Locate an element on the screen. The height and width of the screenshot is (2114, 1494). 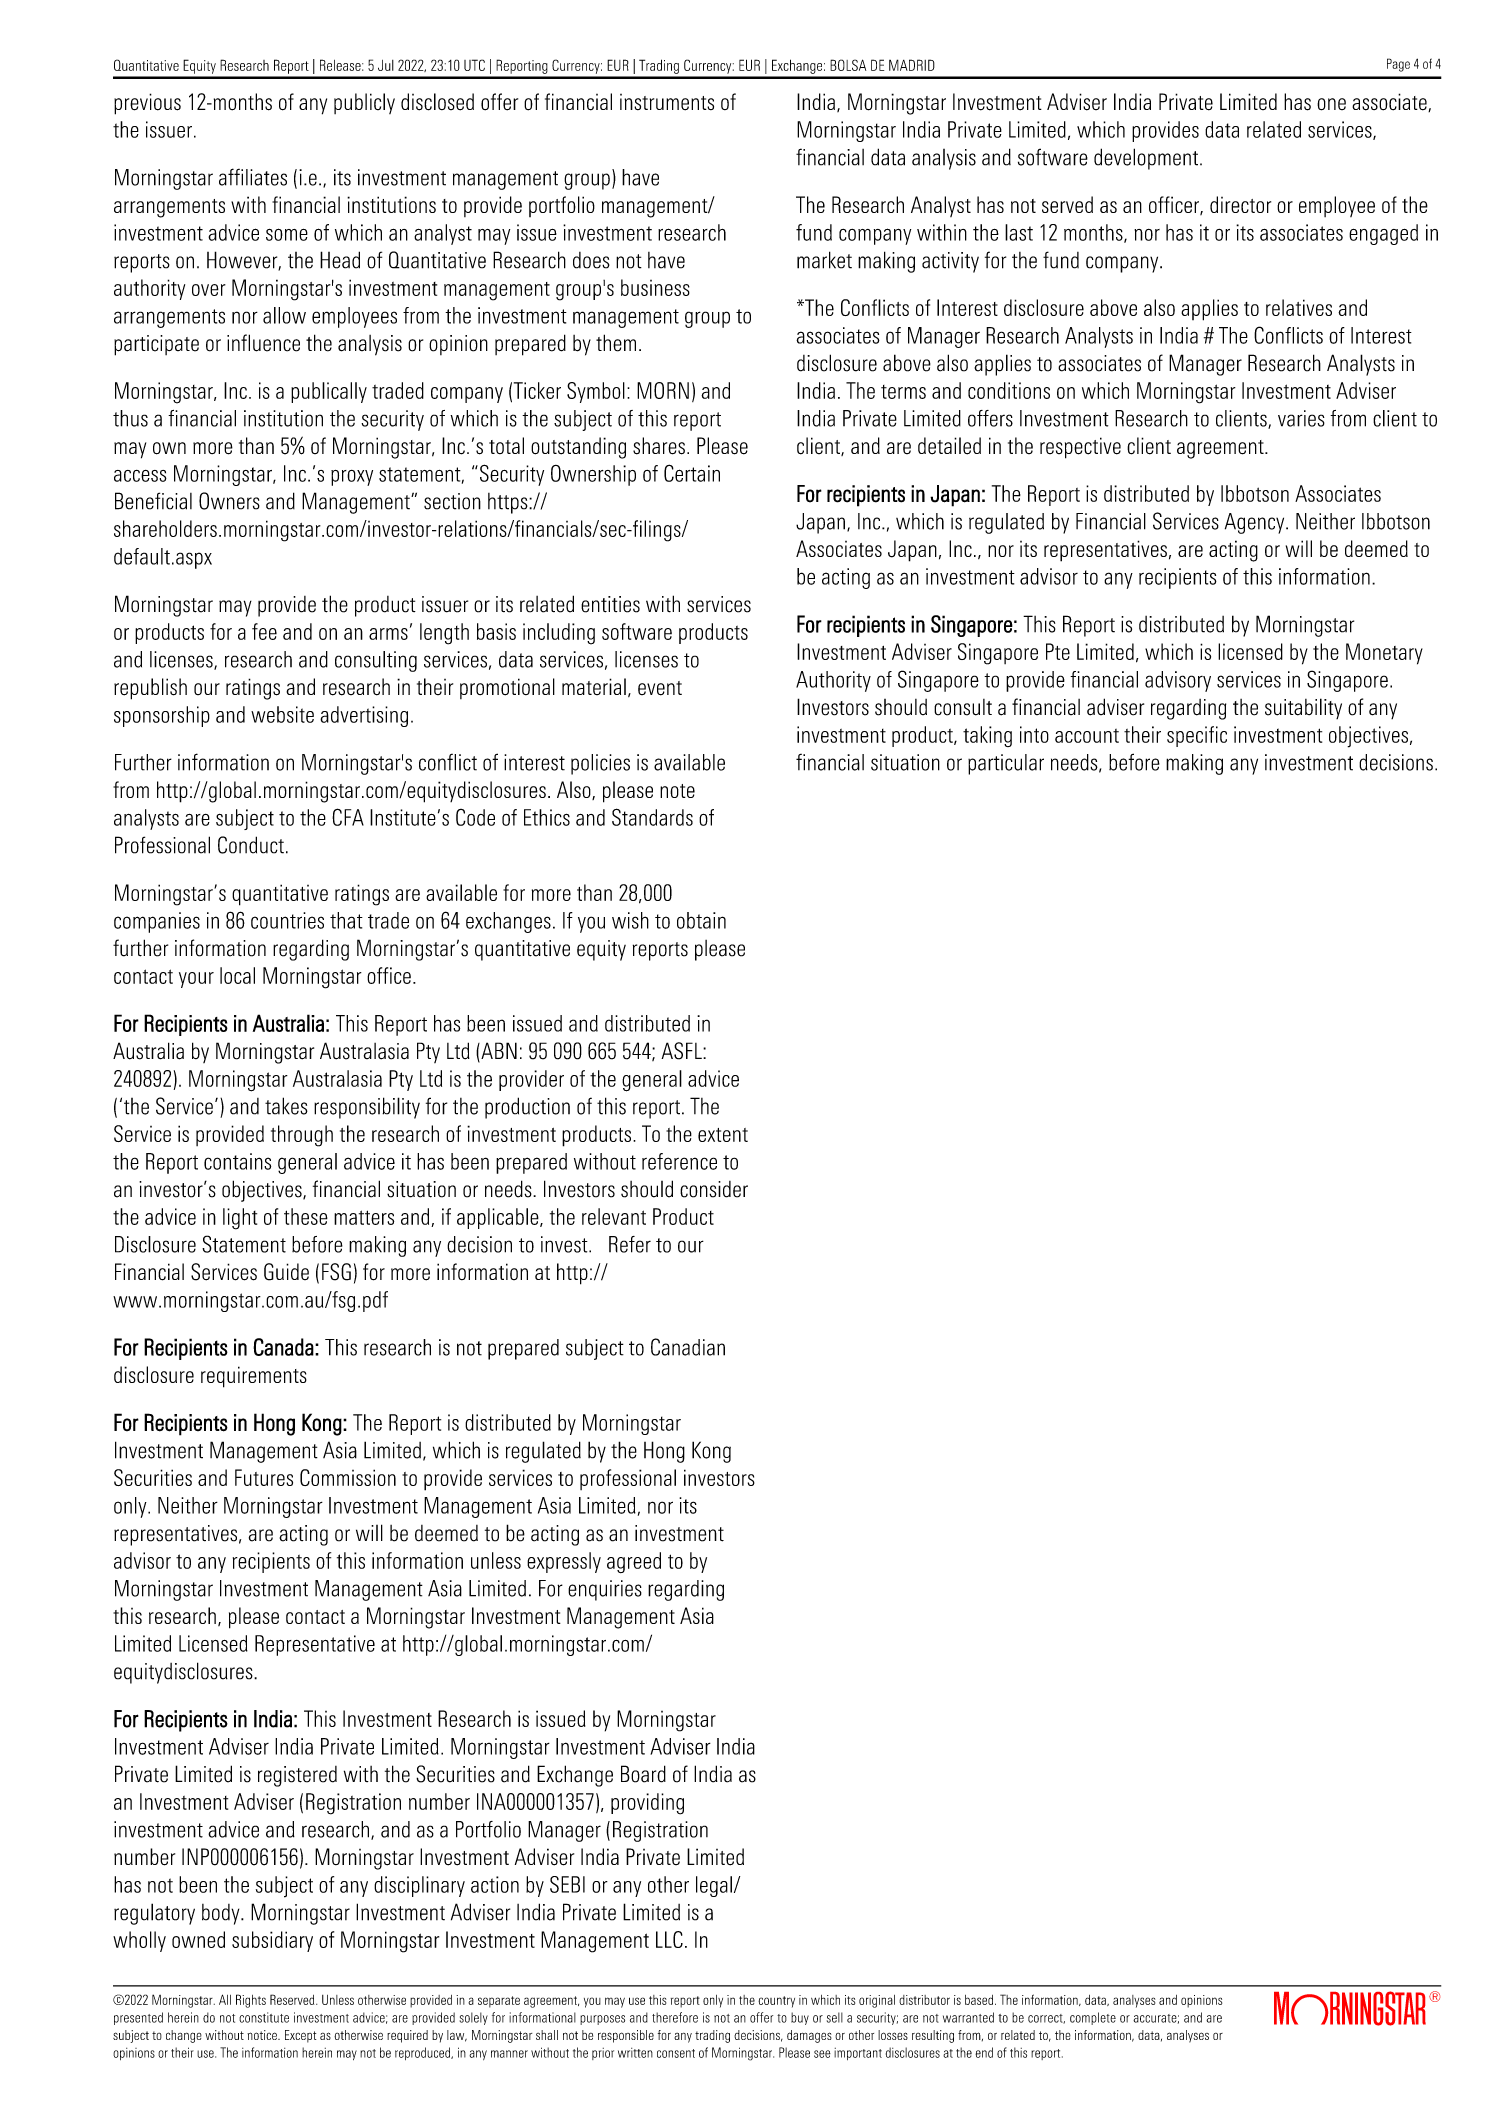
affiliates is located at coordinates (253, 177).
